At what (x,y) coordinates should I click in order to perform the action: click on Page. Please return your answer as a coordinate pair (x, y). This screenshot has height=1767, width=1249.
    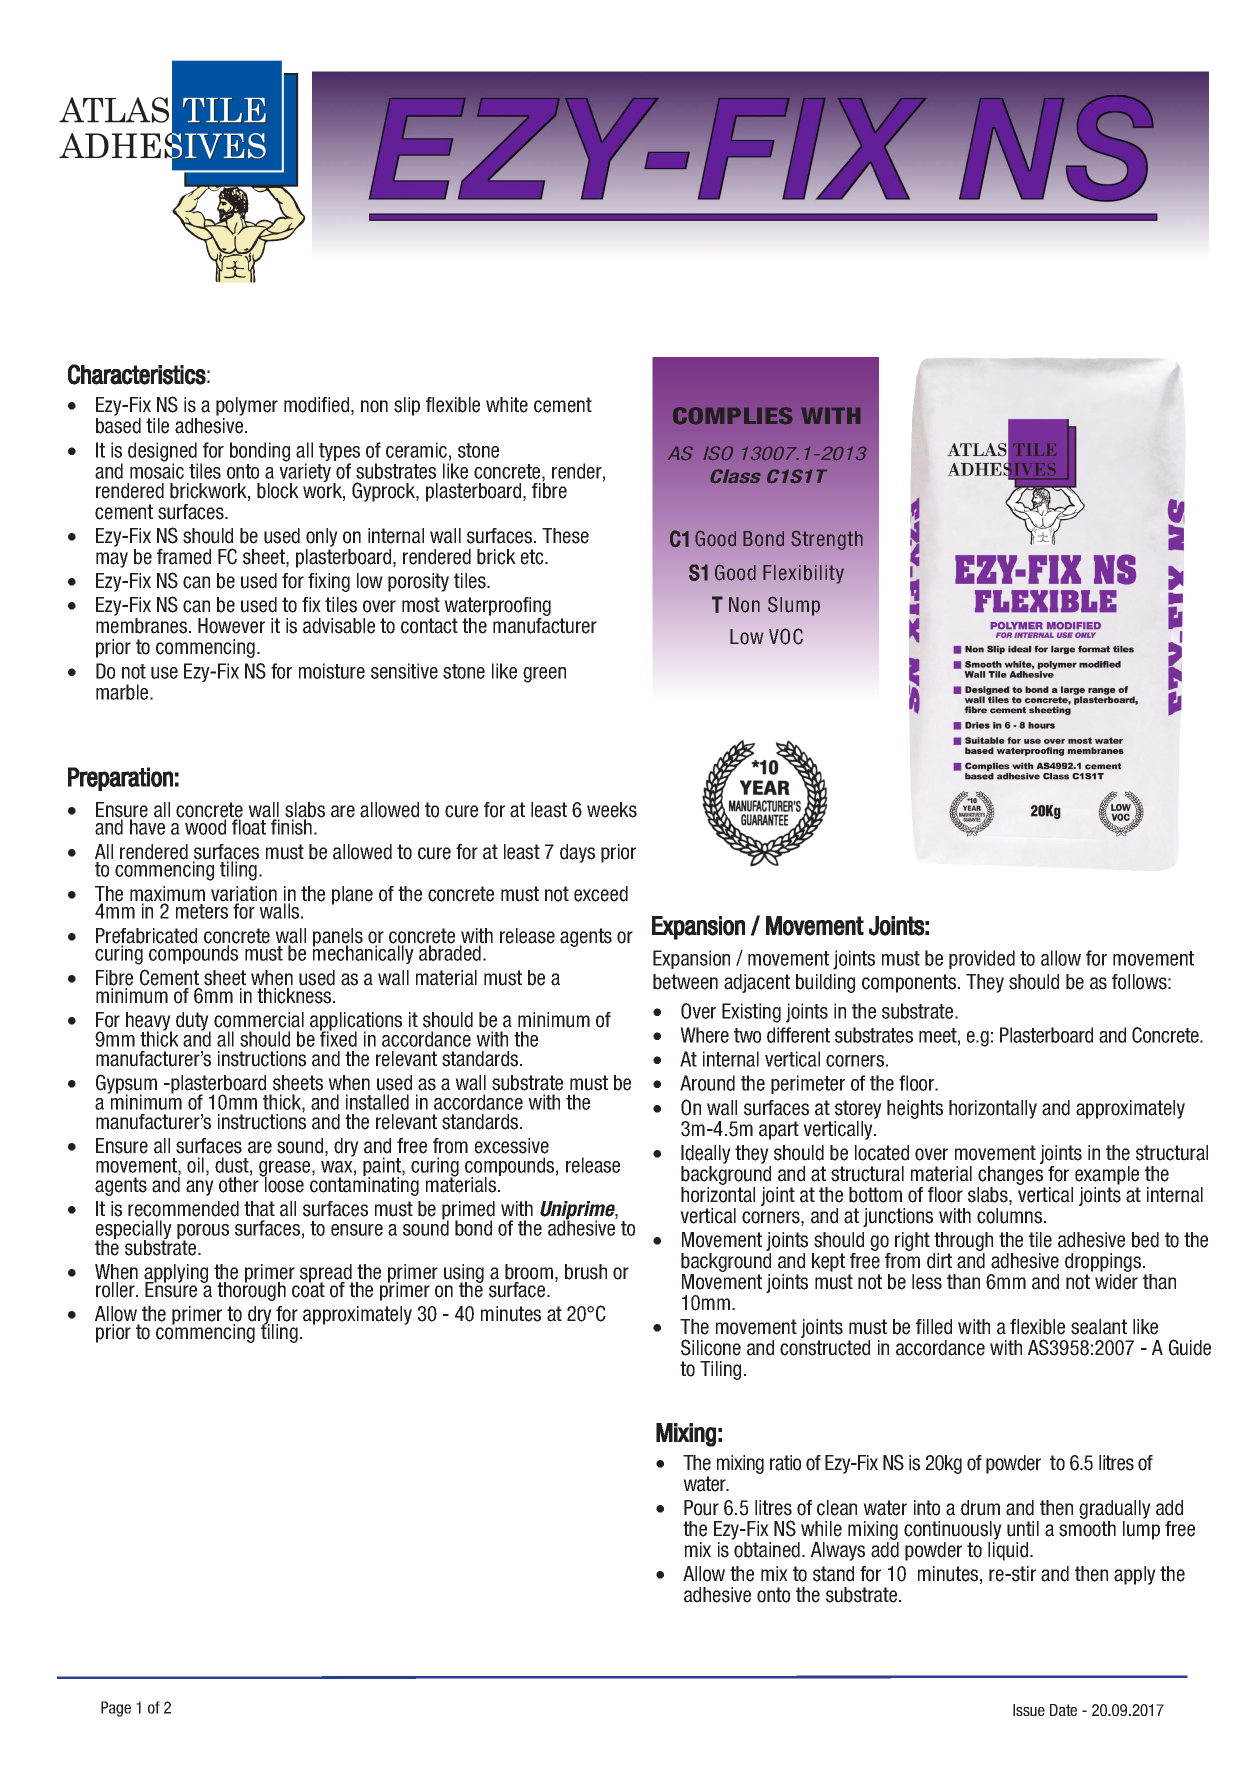
    Looking at the image, I should click on (116, 1709).
